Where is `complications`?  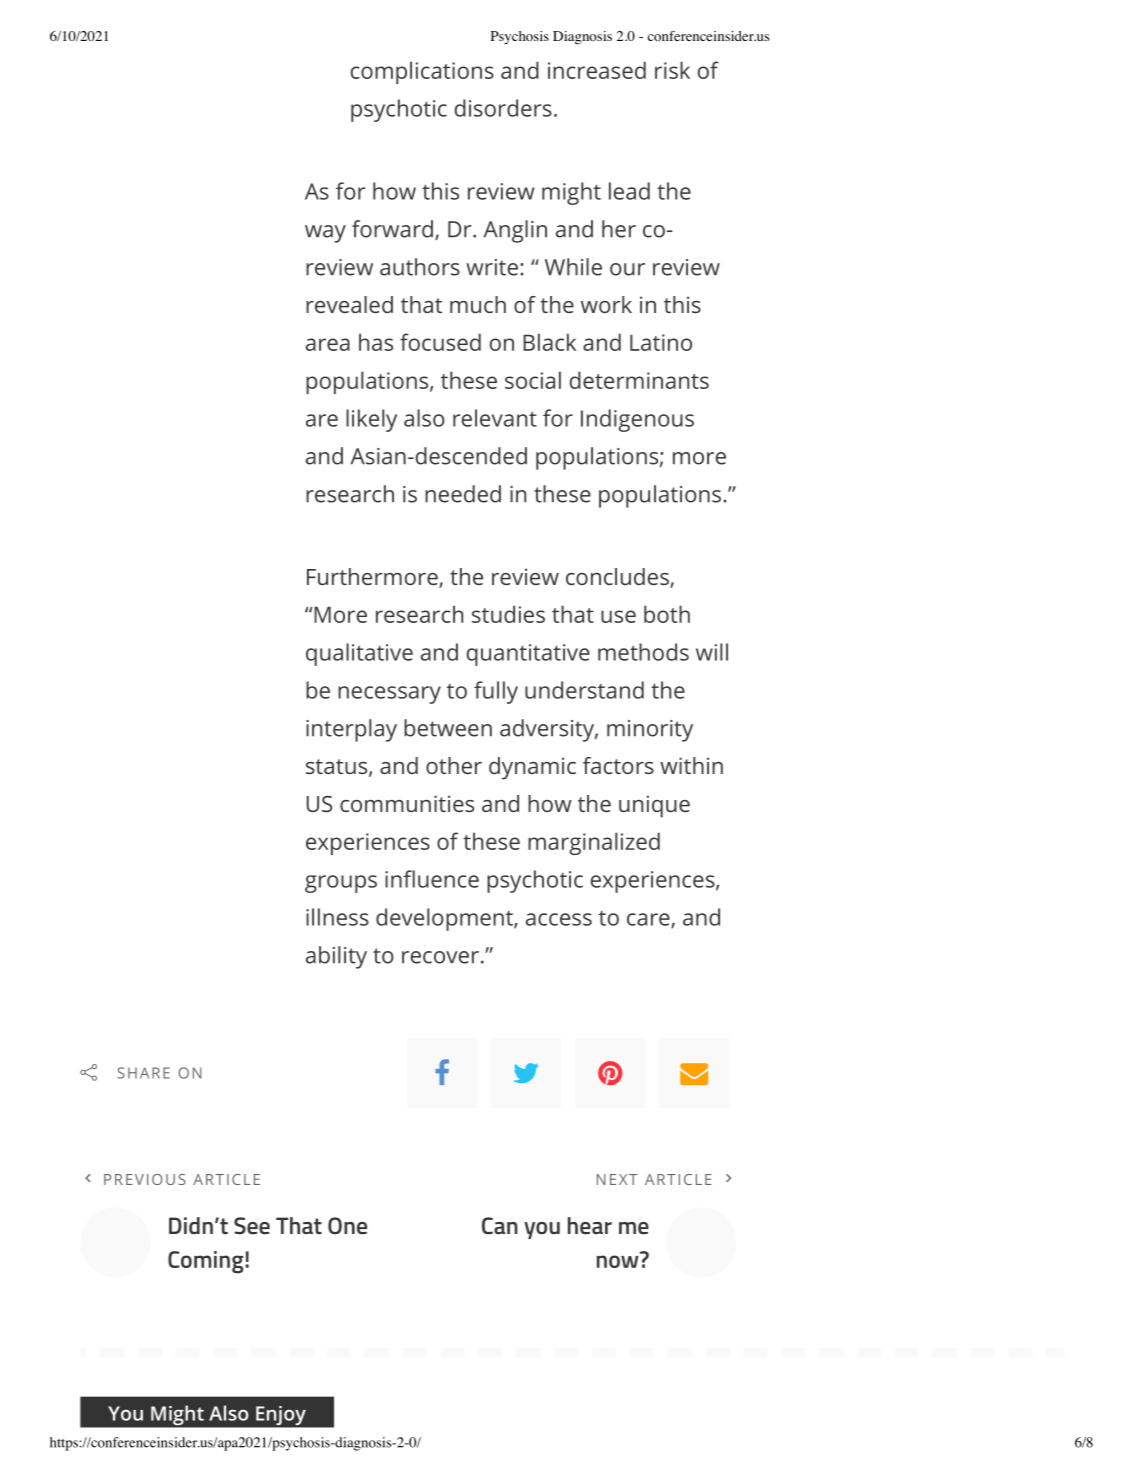
complications is located at coordinates (422, 72).
